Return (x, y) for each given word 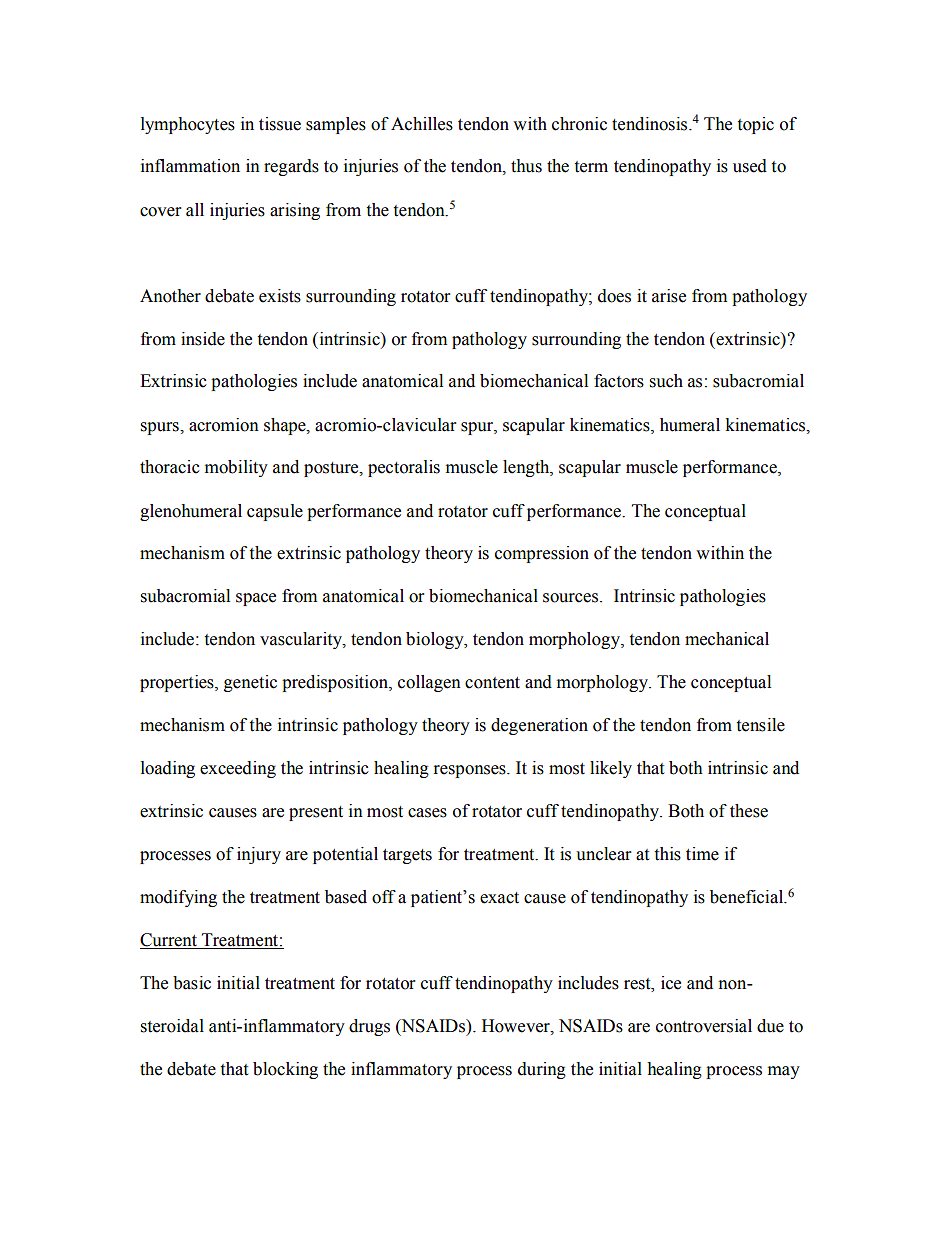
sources (572, 598)
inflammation (190, 166)
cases (427, 813)
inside (203, 339)
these (749, 811)
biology (436, 640)
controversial (704, 1026)
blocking (285, 1070)
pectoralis (404, 468)
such (666, 381)
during (542, 1070)
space (256, 599)
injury (259, 855)
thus (526, 166)
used (750, 166)
